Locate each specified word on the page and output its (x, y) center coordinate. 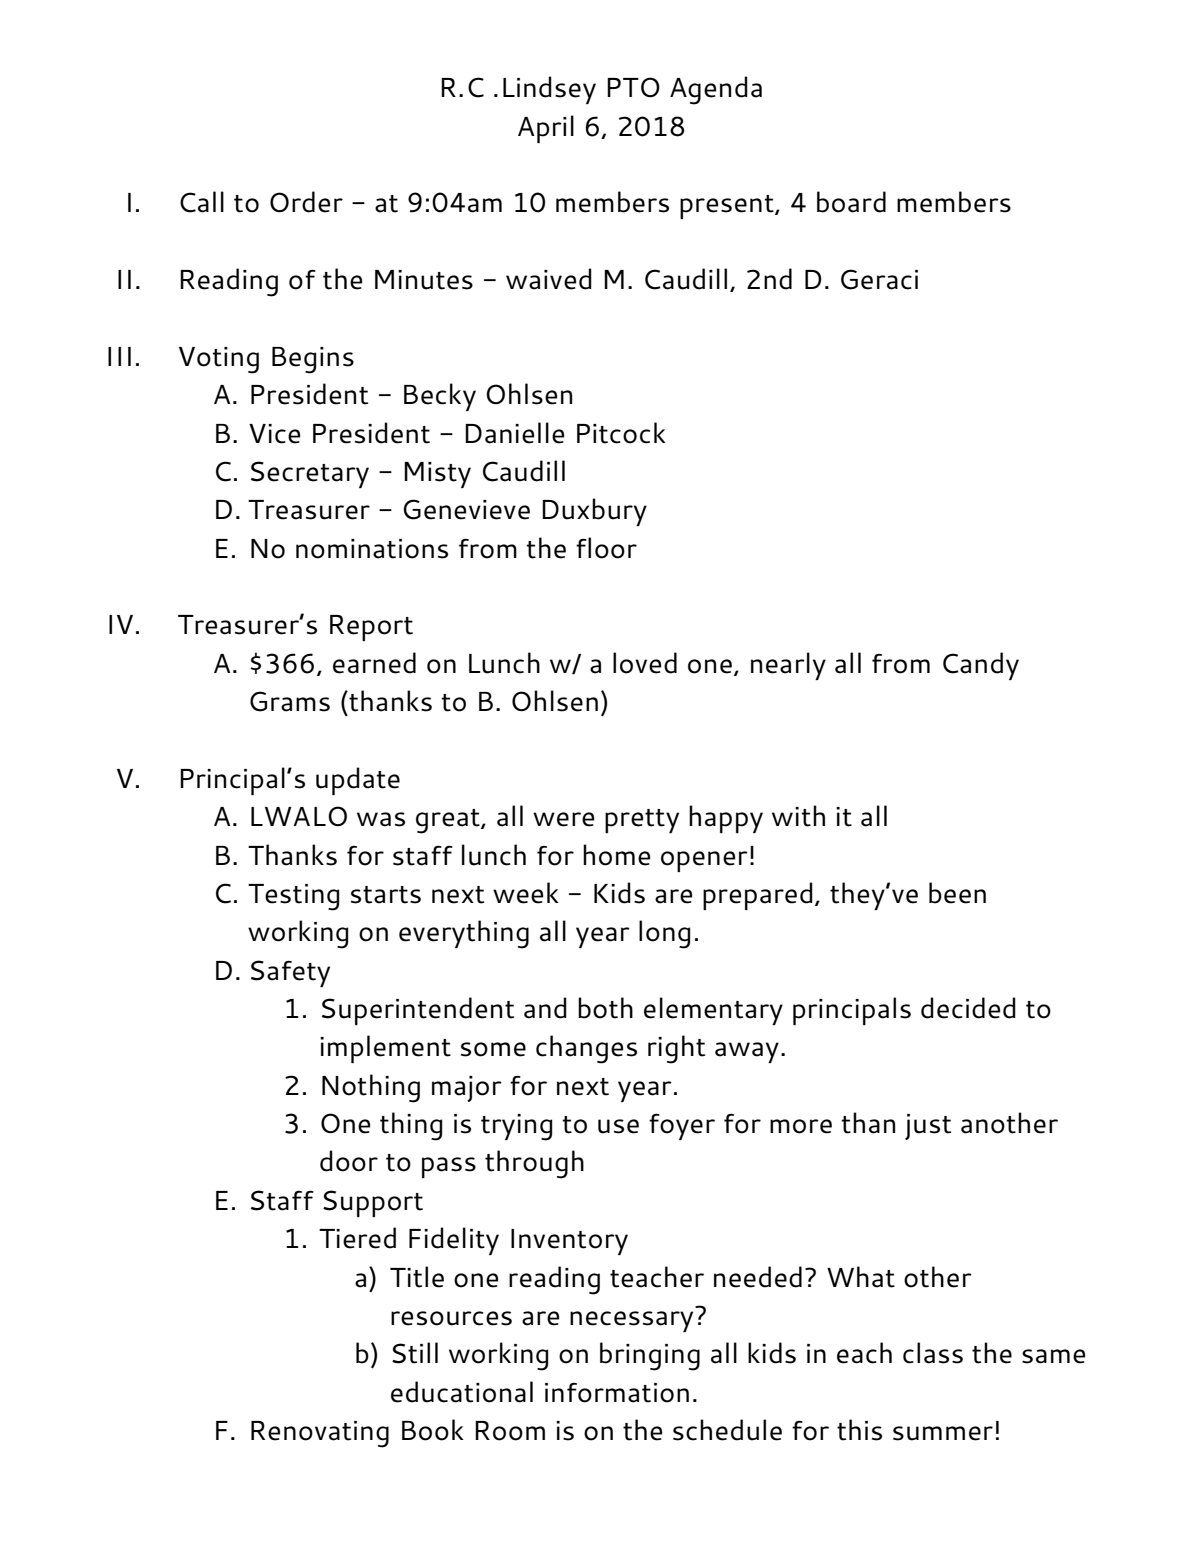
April (546, 129)
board (851, 202)
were (563, 819)
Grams (290, 701)
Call (202, 202)
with (798, 816)
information (617, 1393)
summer (943, 1433)
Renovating (320, 1434)
